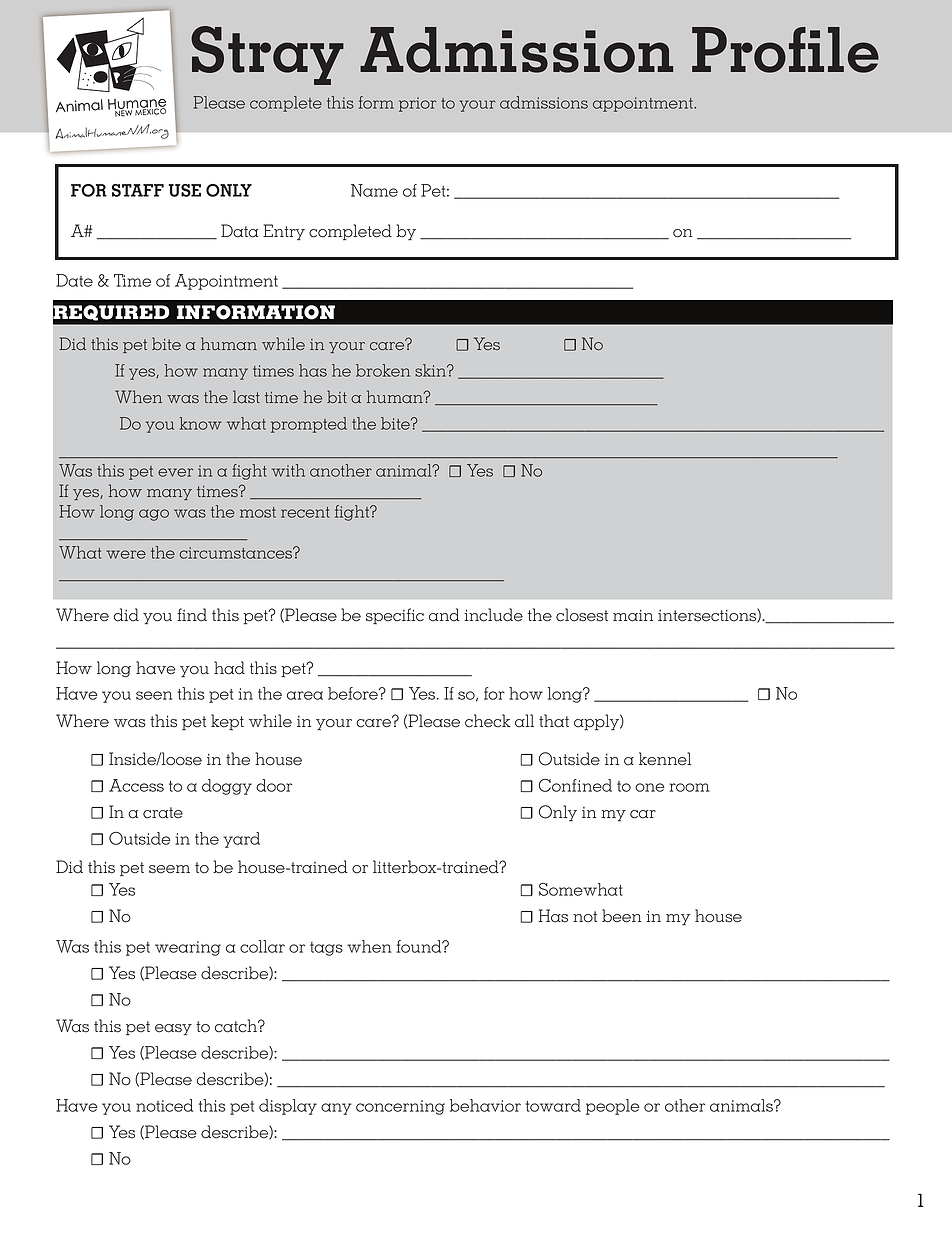 The height and width of the screenshot is (1233, 952). I want to click on Profile, so click(785, 50).
